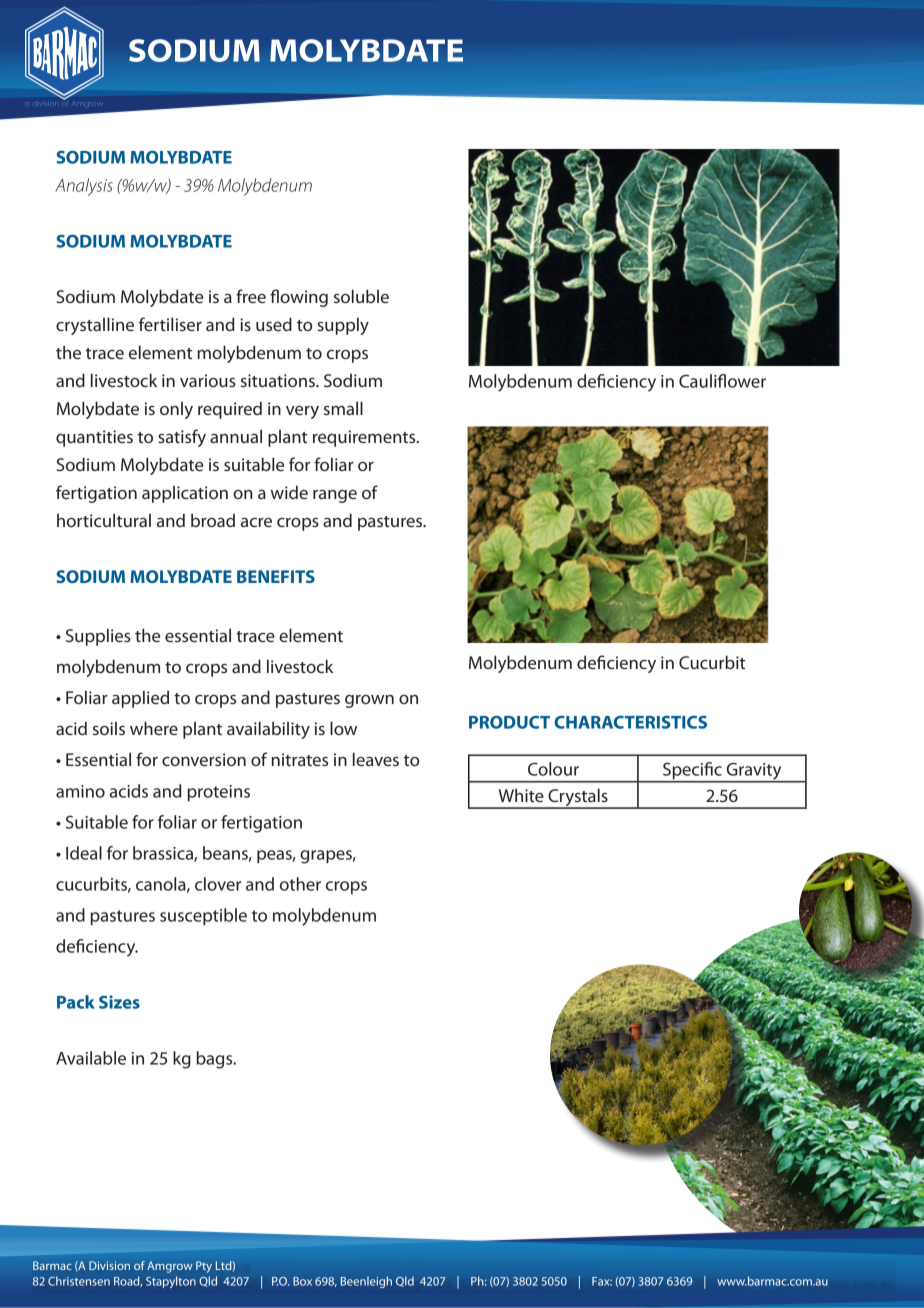 This screenshot has width=924, height=1308. I want to click on small, so click(343, 408).
